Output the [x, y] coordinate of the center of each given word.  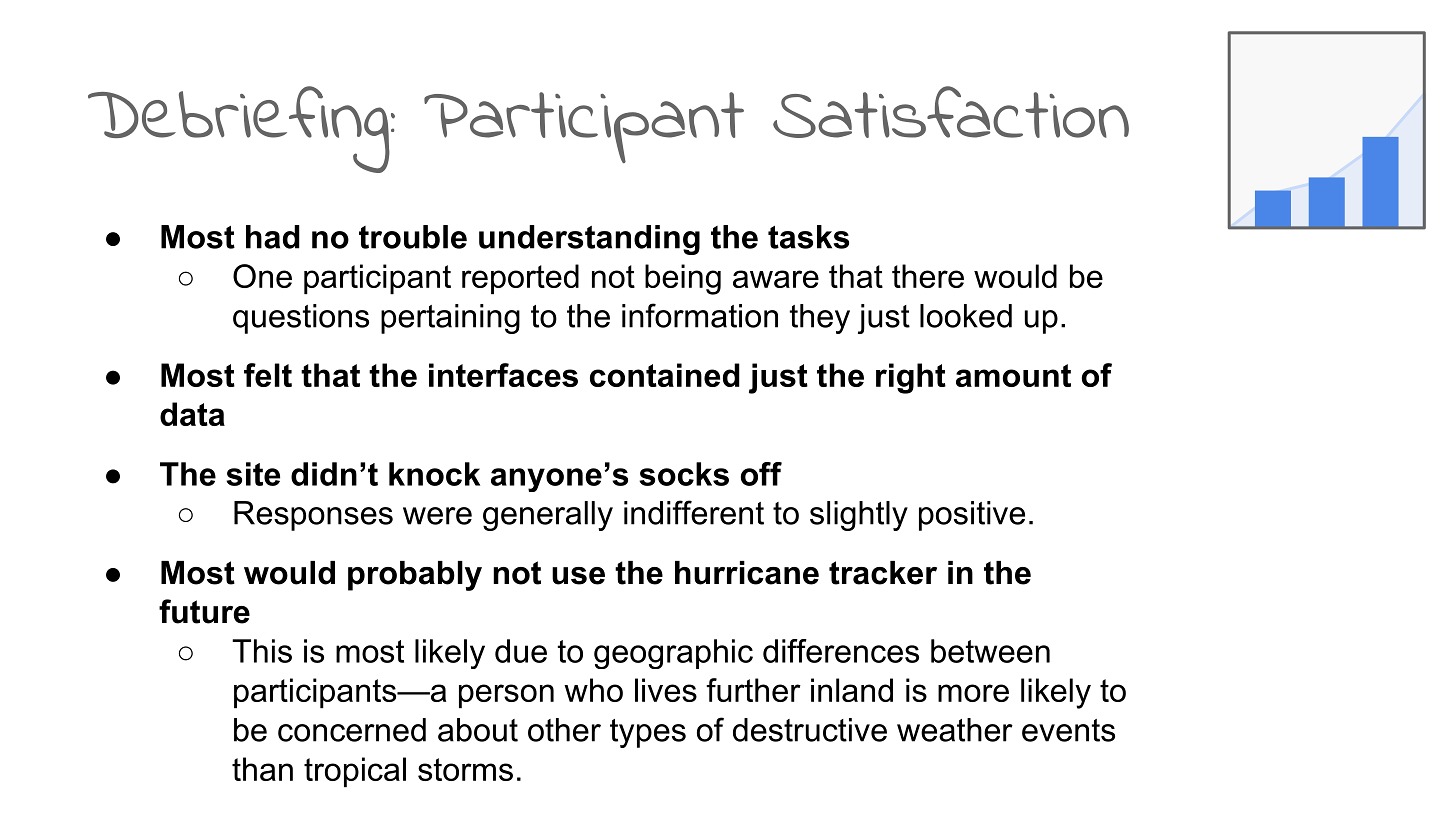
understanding [589, 240]
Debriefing [240, 129]
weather [955, 730]
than [262, 769]
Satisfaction [951, 112]
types [648, 733]
